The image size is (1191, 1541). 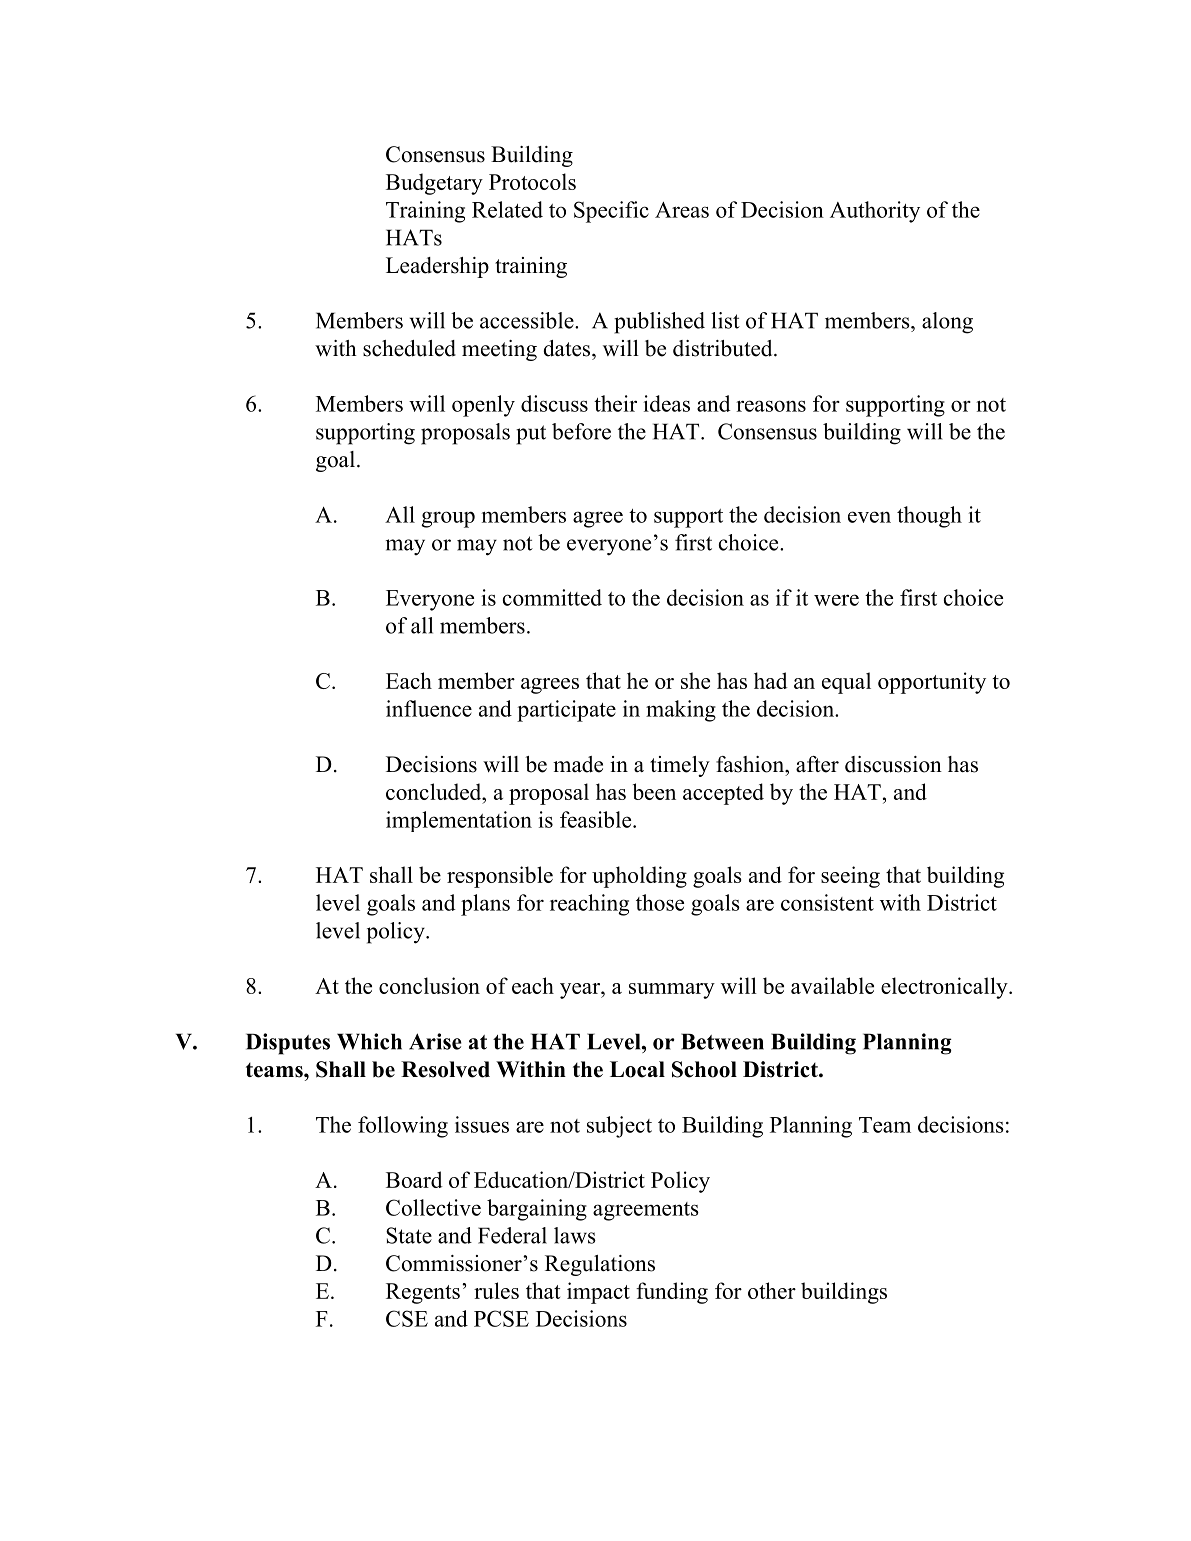 I want to click on Regulations, so click(x=600, y=1265).
